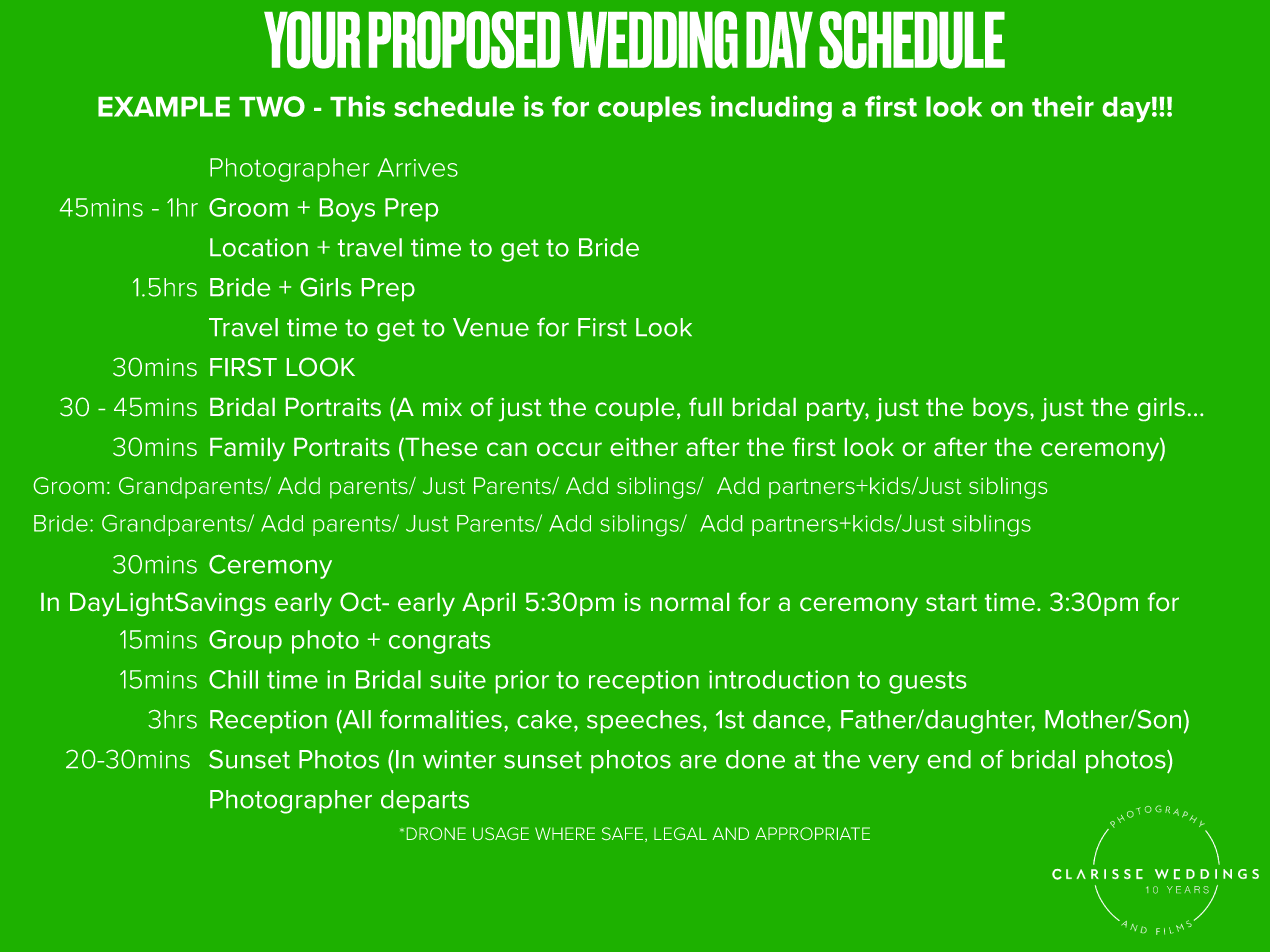 The height and width of the screenshot is (952, 1270). I want to click on their, so click(1063, 106).
